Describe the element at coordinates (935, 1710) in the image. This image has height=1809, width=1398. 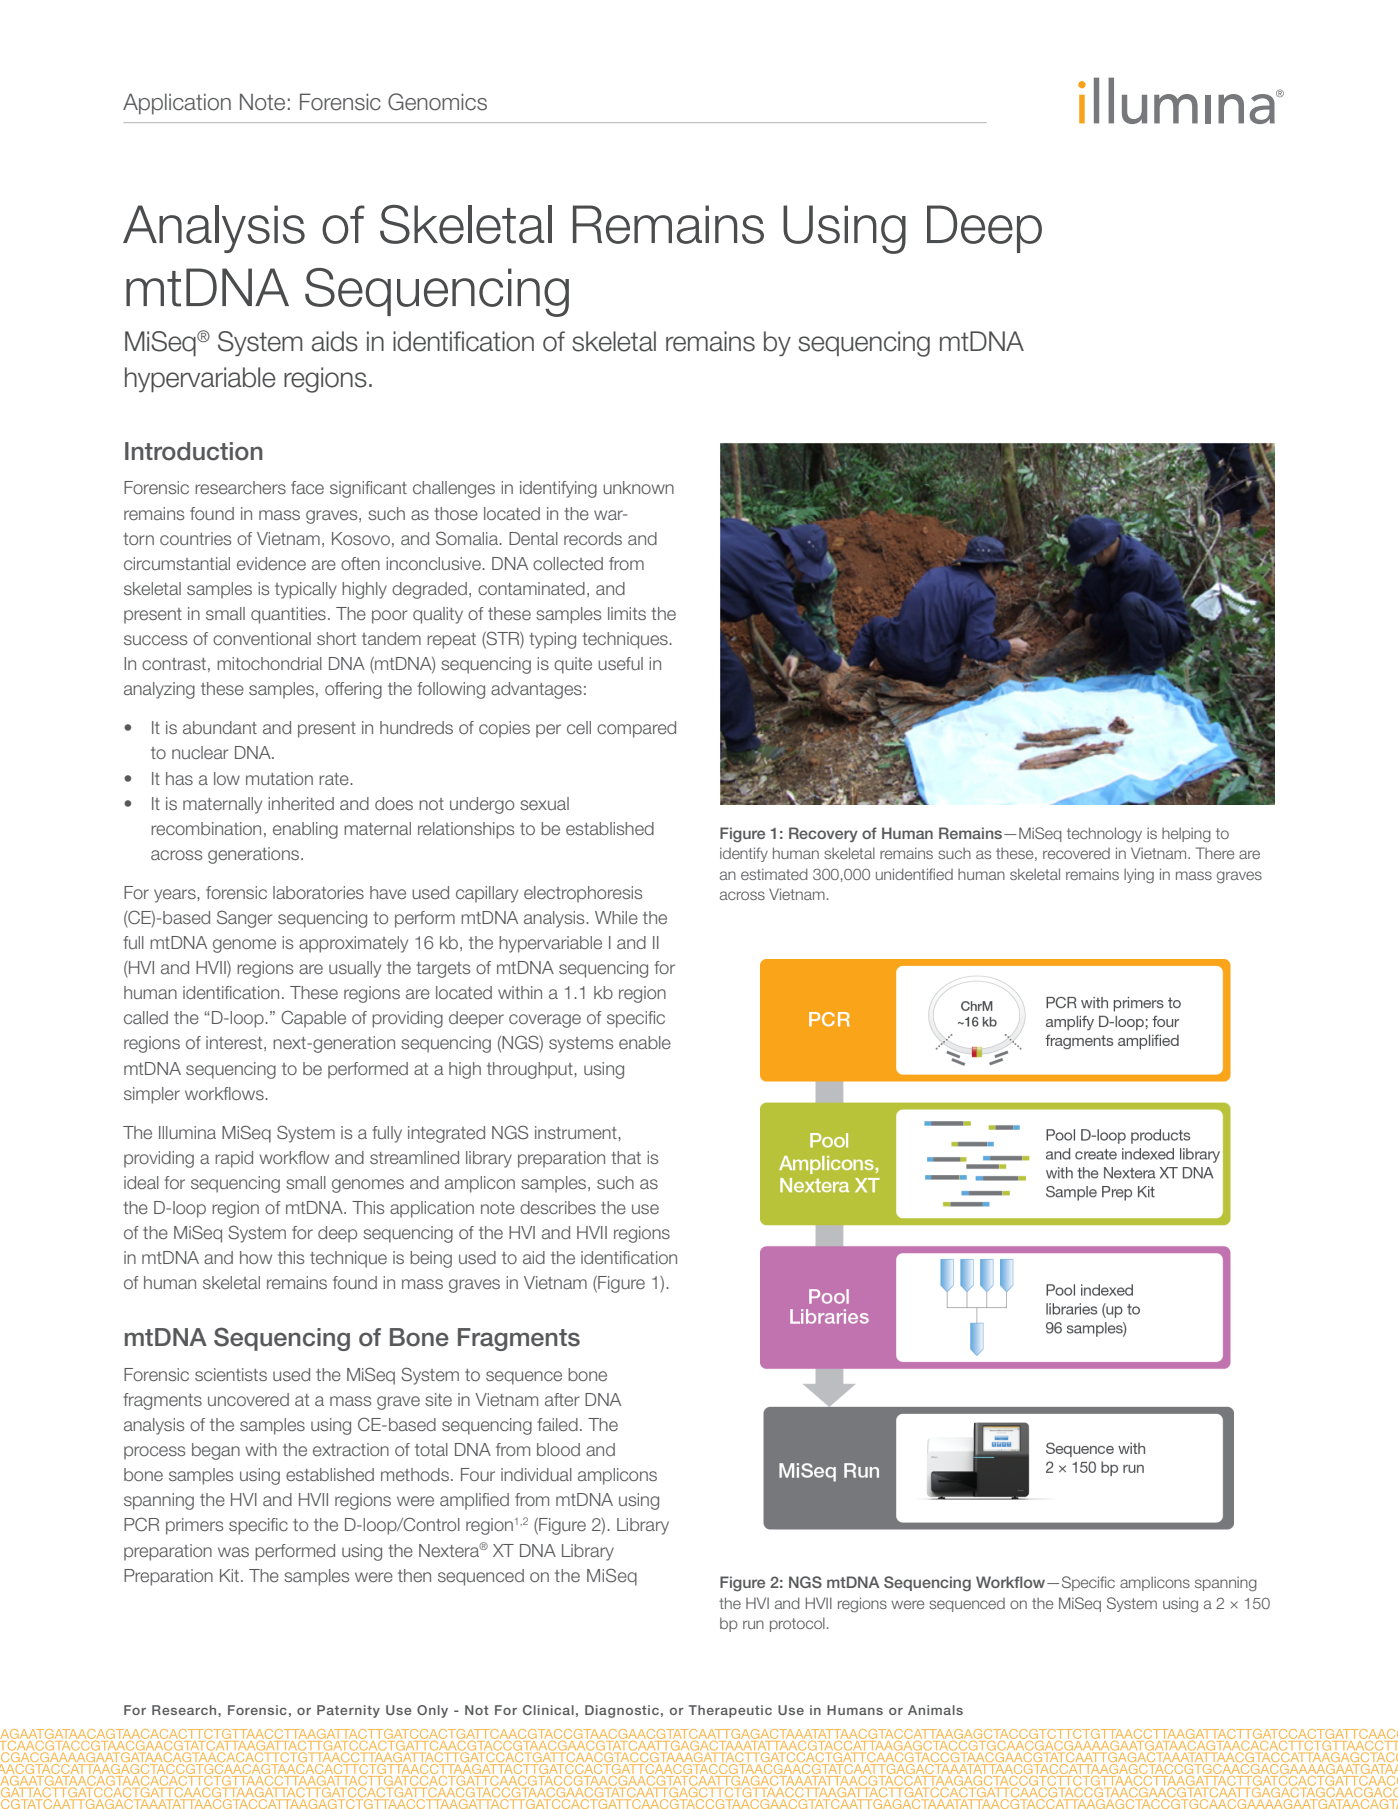
I see `Animals` at that location.
